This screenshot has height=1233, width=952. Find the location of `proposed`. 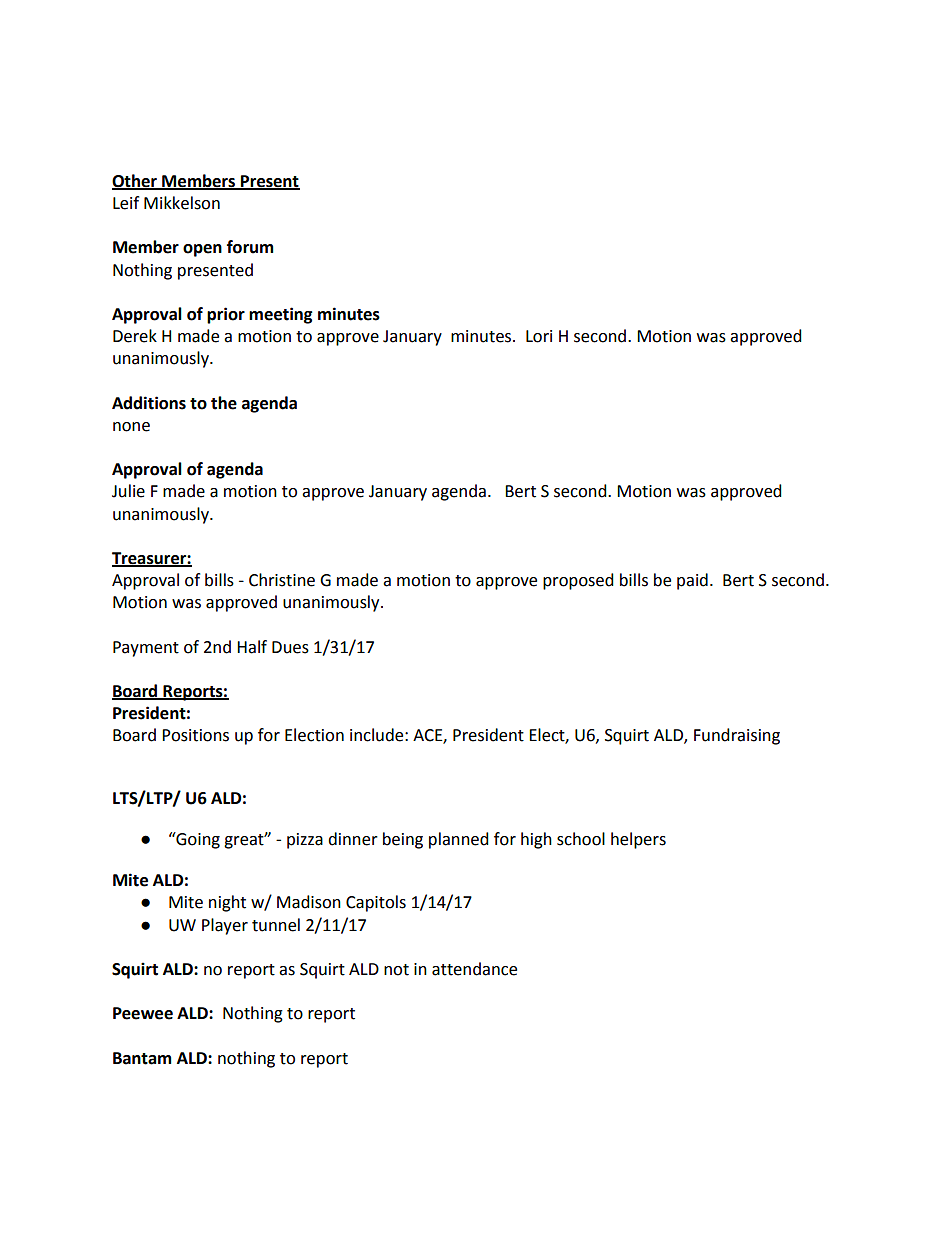

proposed is located at coordinates (578, 581).
